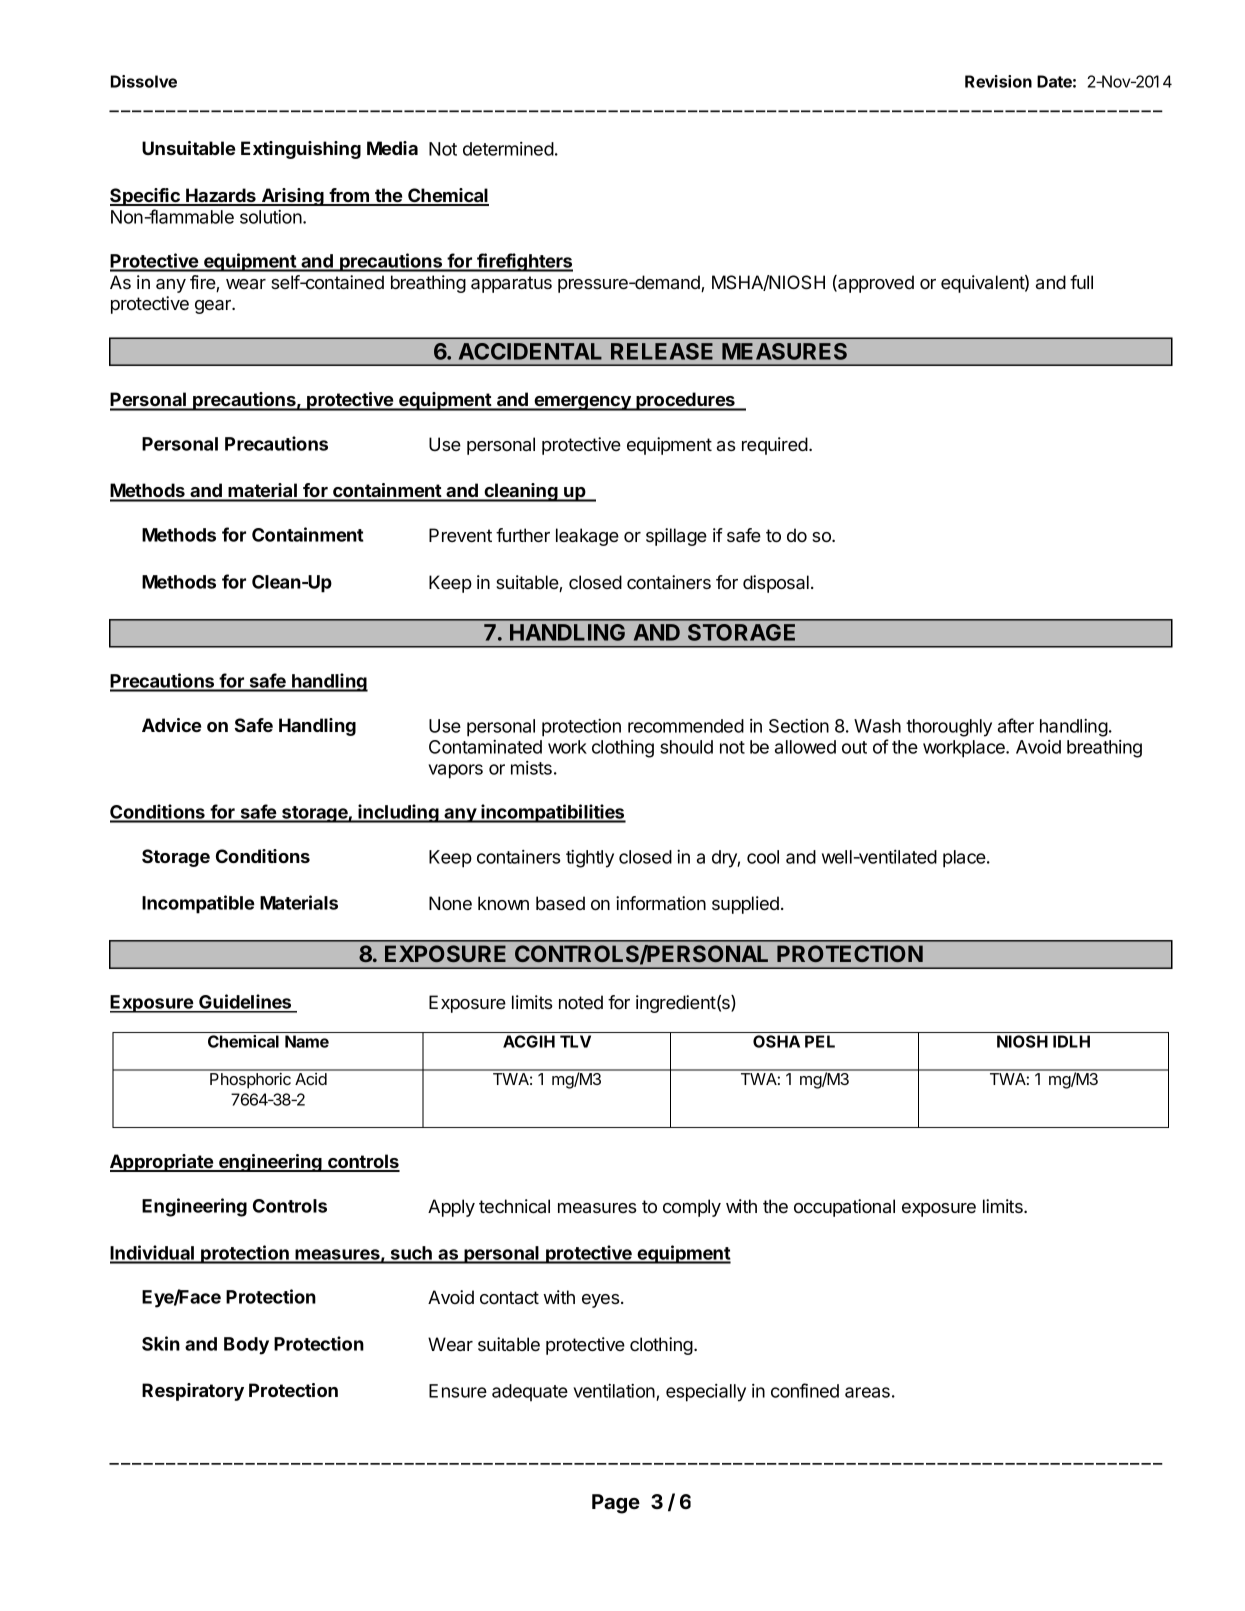  Describe the element at coordinates (171, 725) in the page. I see `Advice` at that location.
